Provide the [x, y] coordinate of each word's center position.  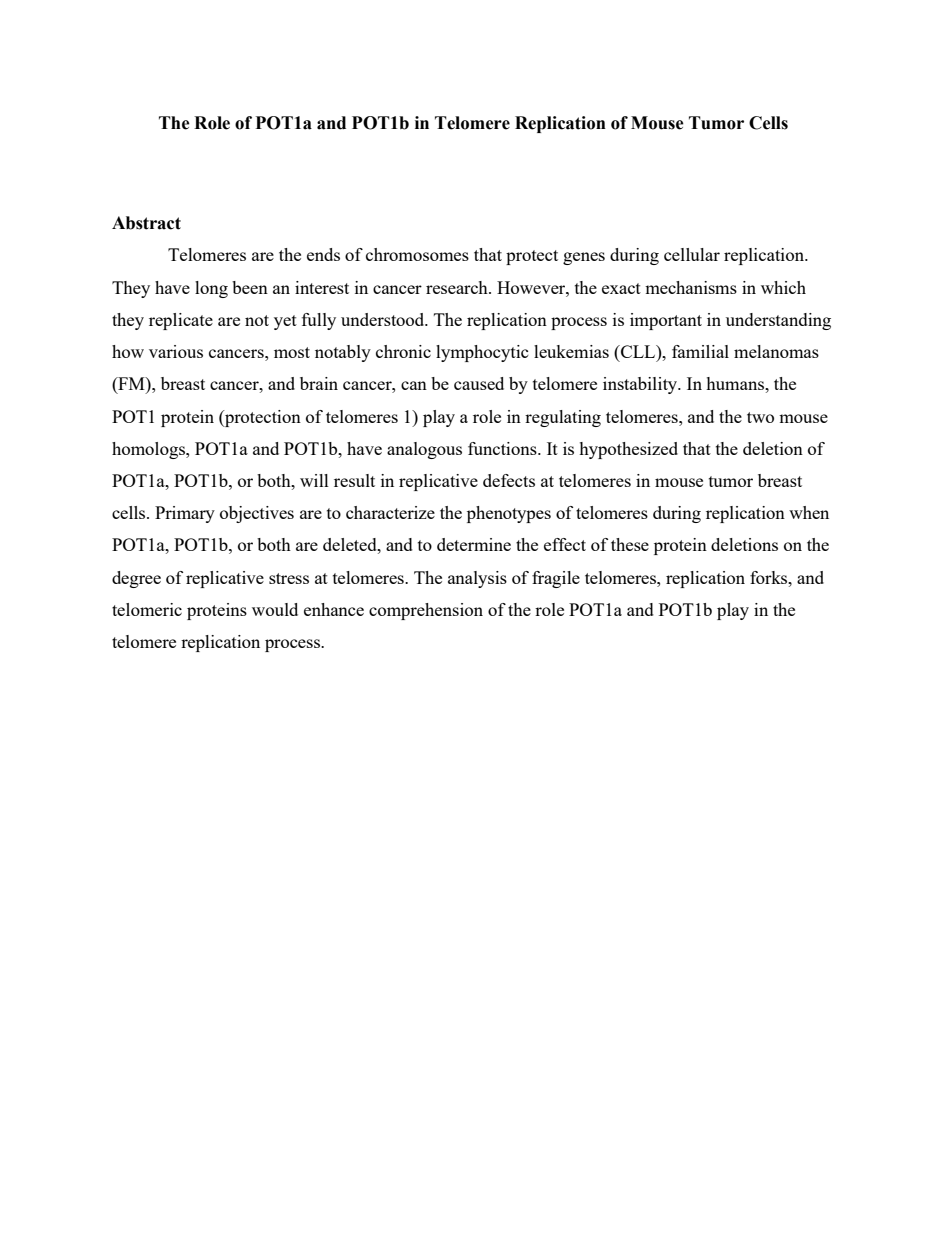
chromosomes [417, 254]
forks [770, 577]
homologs [149, 450]
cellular [692, 254]
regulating [563, 418]
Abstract [146, 223]
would [275, 609]
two [760, 417]
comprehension [426, 611]
